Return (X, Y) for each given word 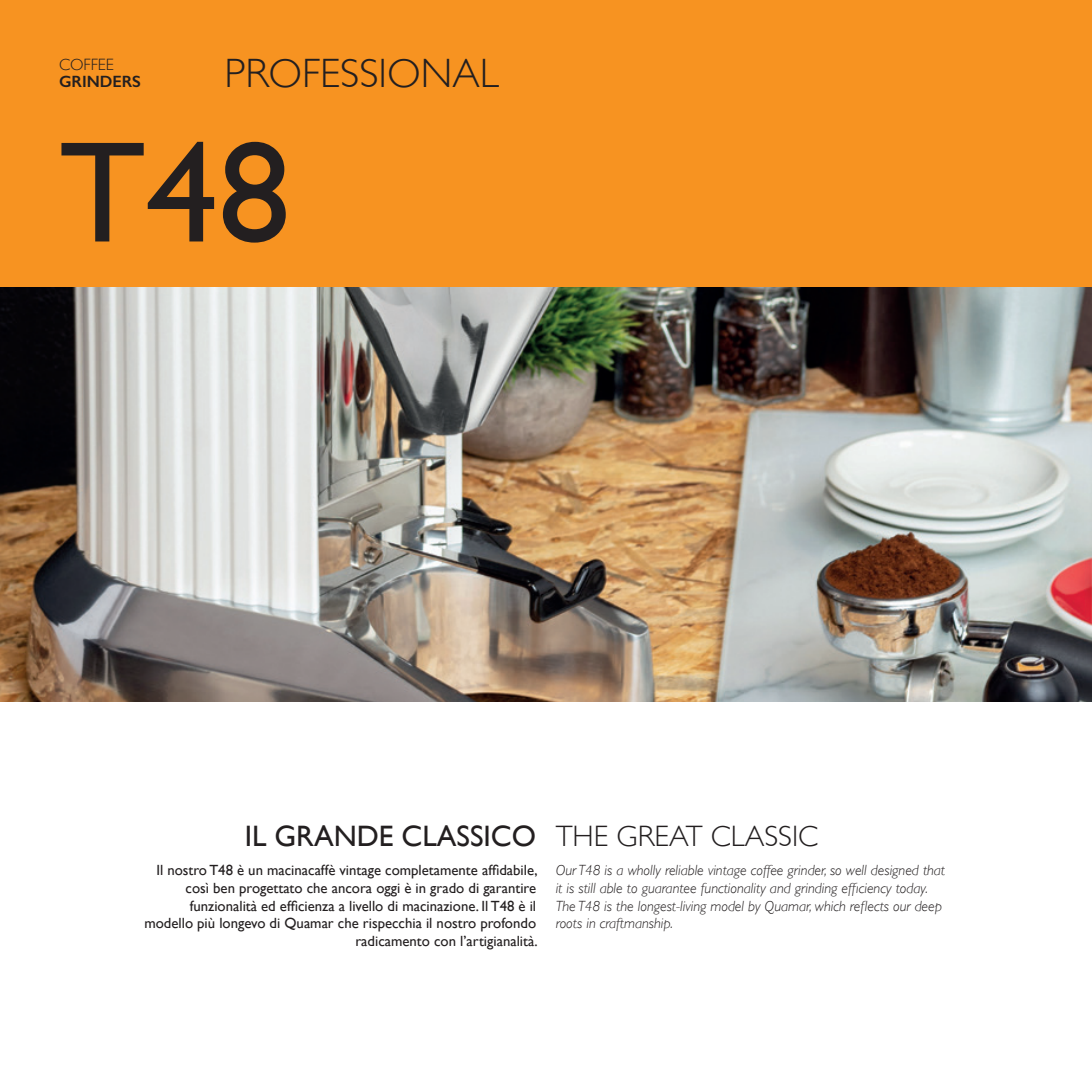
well (856, 870)
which (830, 906)
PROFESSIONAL (363, 73)
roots (569, 924)
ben (224, 888)
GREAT (660, 836)
